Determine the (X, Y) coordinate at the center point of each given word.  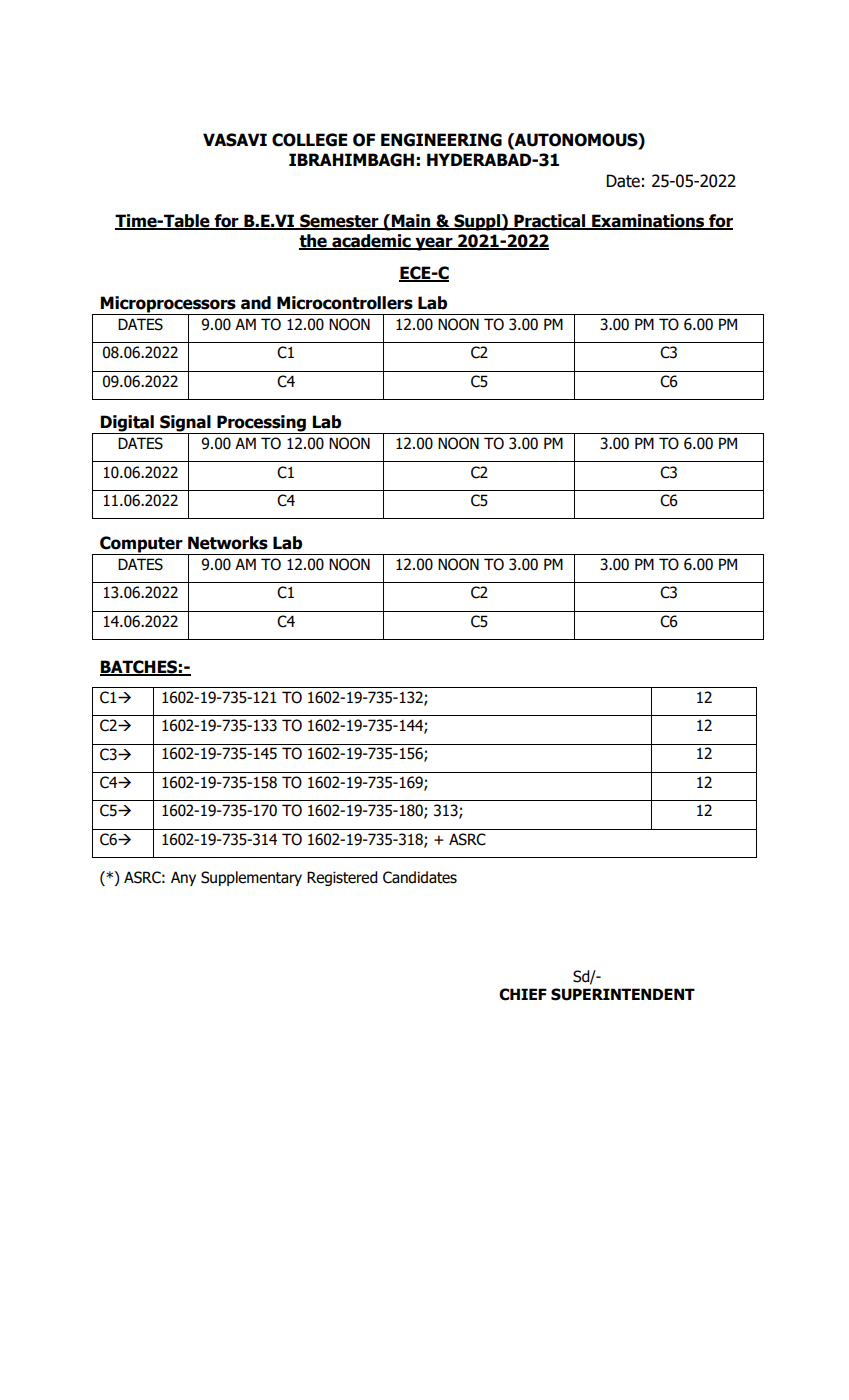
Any (183, 878)
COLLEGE (310, 140)
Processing (261, 424)
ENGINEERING (441, 140)
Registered (342, 878)
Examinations (648, 221)
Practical (549, 221)
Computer (141, 545)
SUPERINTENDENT (623, 994)
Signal (185, 424)
